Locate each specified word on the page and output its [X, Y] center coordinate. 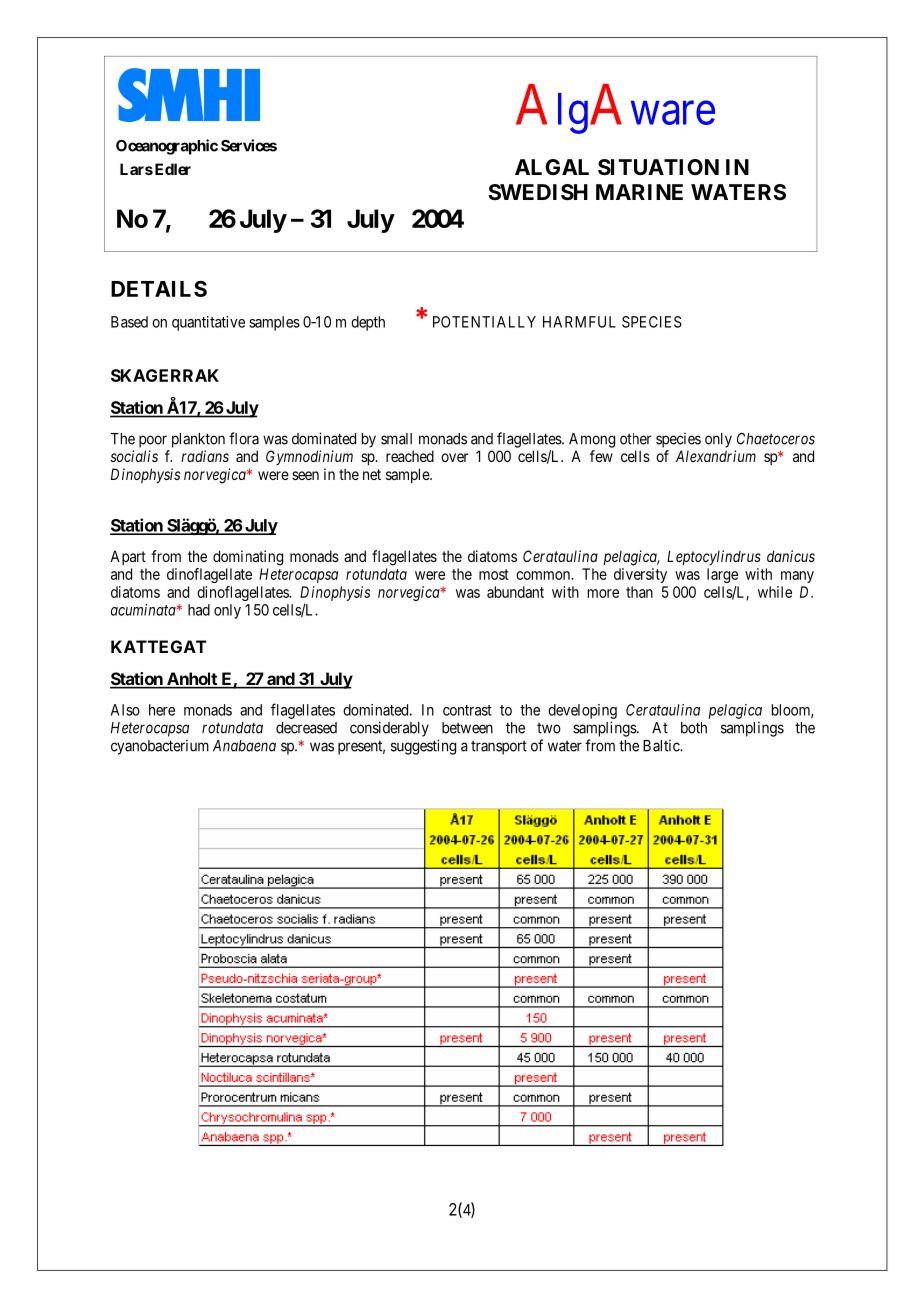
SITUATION [658, 167]
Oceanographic [167, 147]
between [467, 728]
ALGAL [552, 167]
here [162, 710]
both [694, 728]
